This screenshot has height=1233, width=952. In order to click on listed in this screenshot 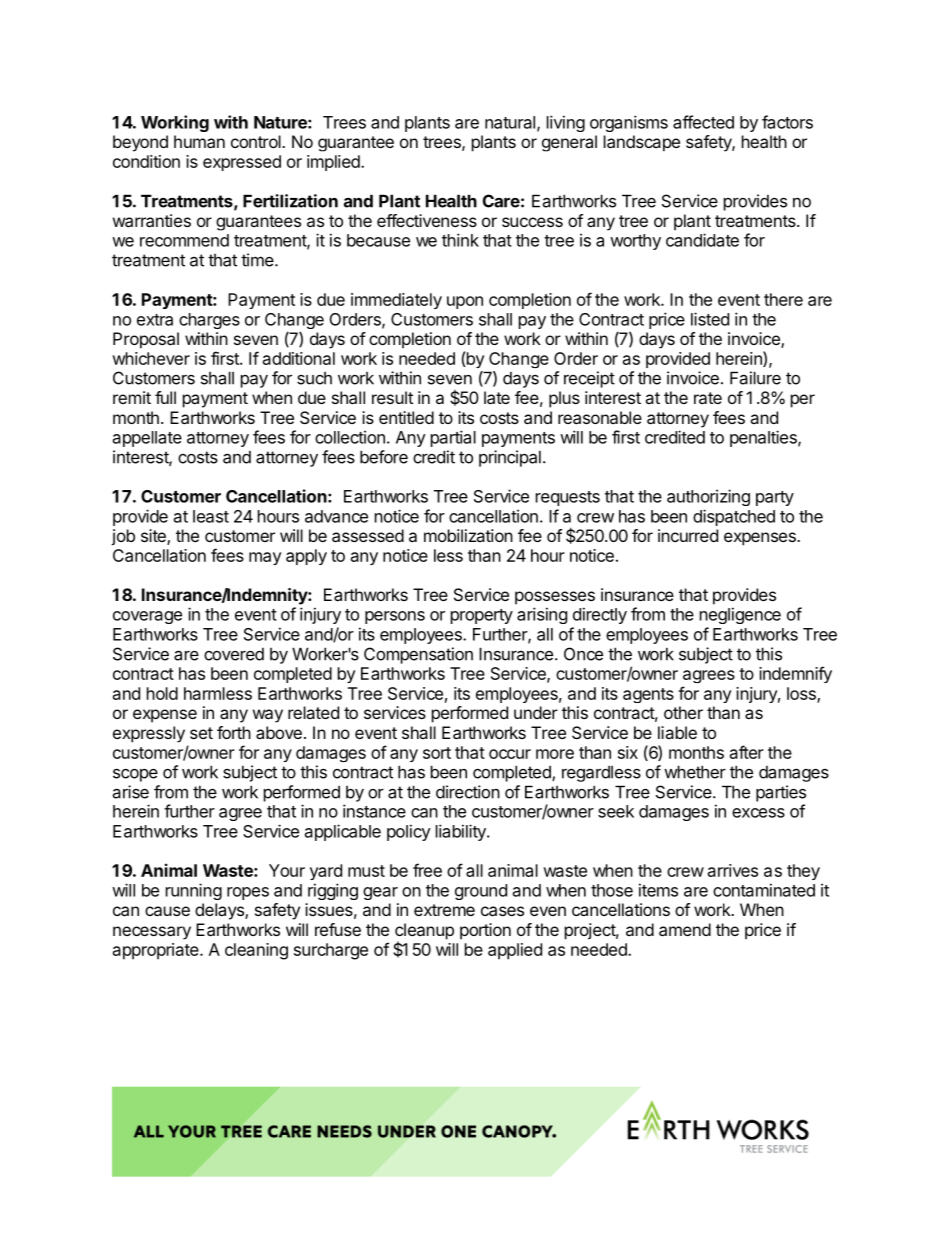, I will do `click(710, 319)`.
